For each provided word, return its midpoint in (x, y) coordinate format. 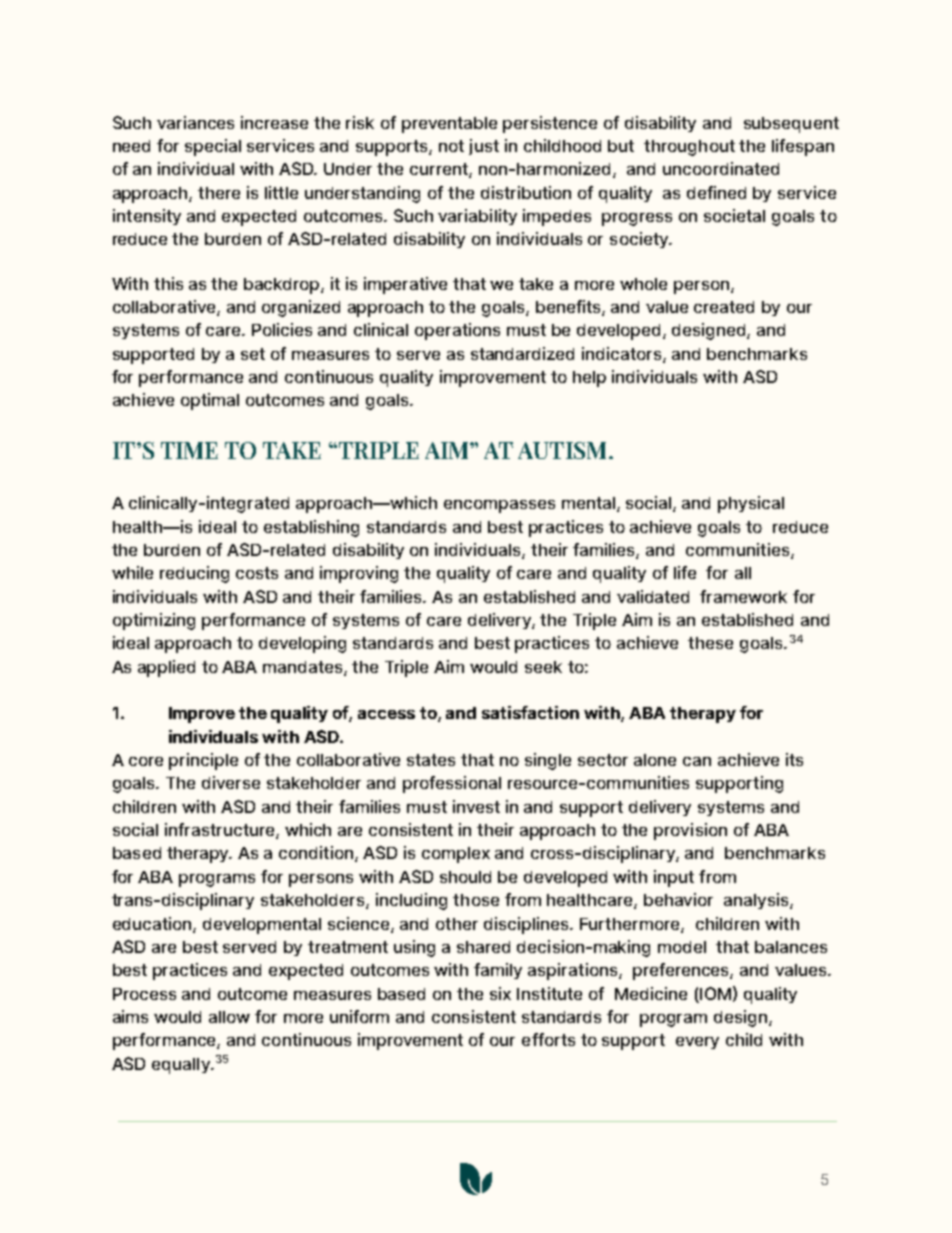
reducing (194, 574)
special (213, 147)
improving (359, 574)
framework (743, 596)
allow (229, 1017)
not (451, 146)
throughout (689, 148)
